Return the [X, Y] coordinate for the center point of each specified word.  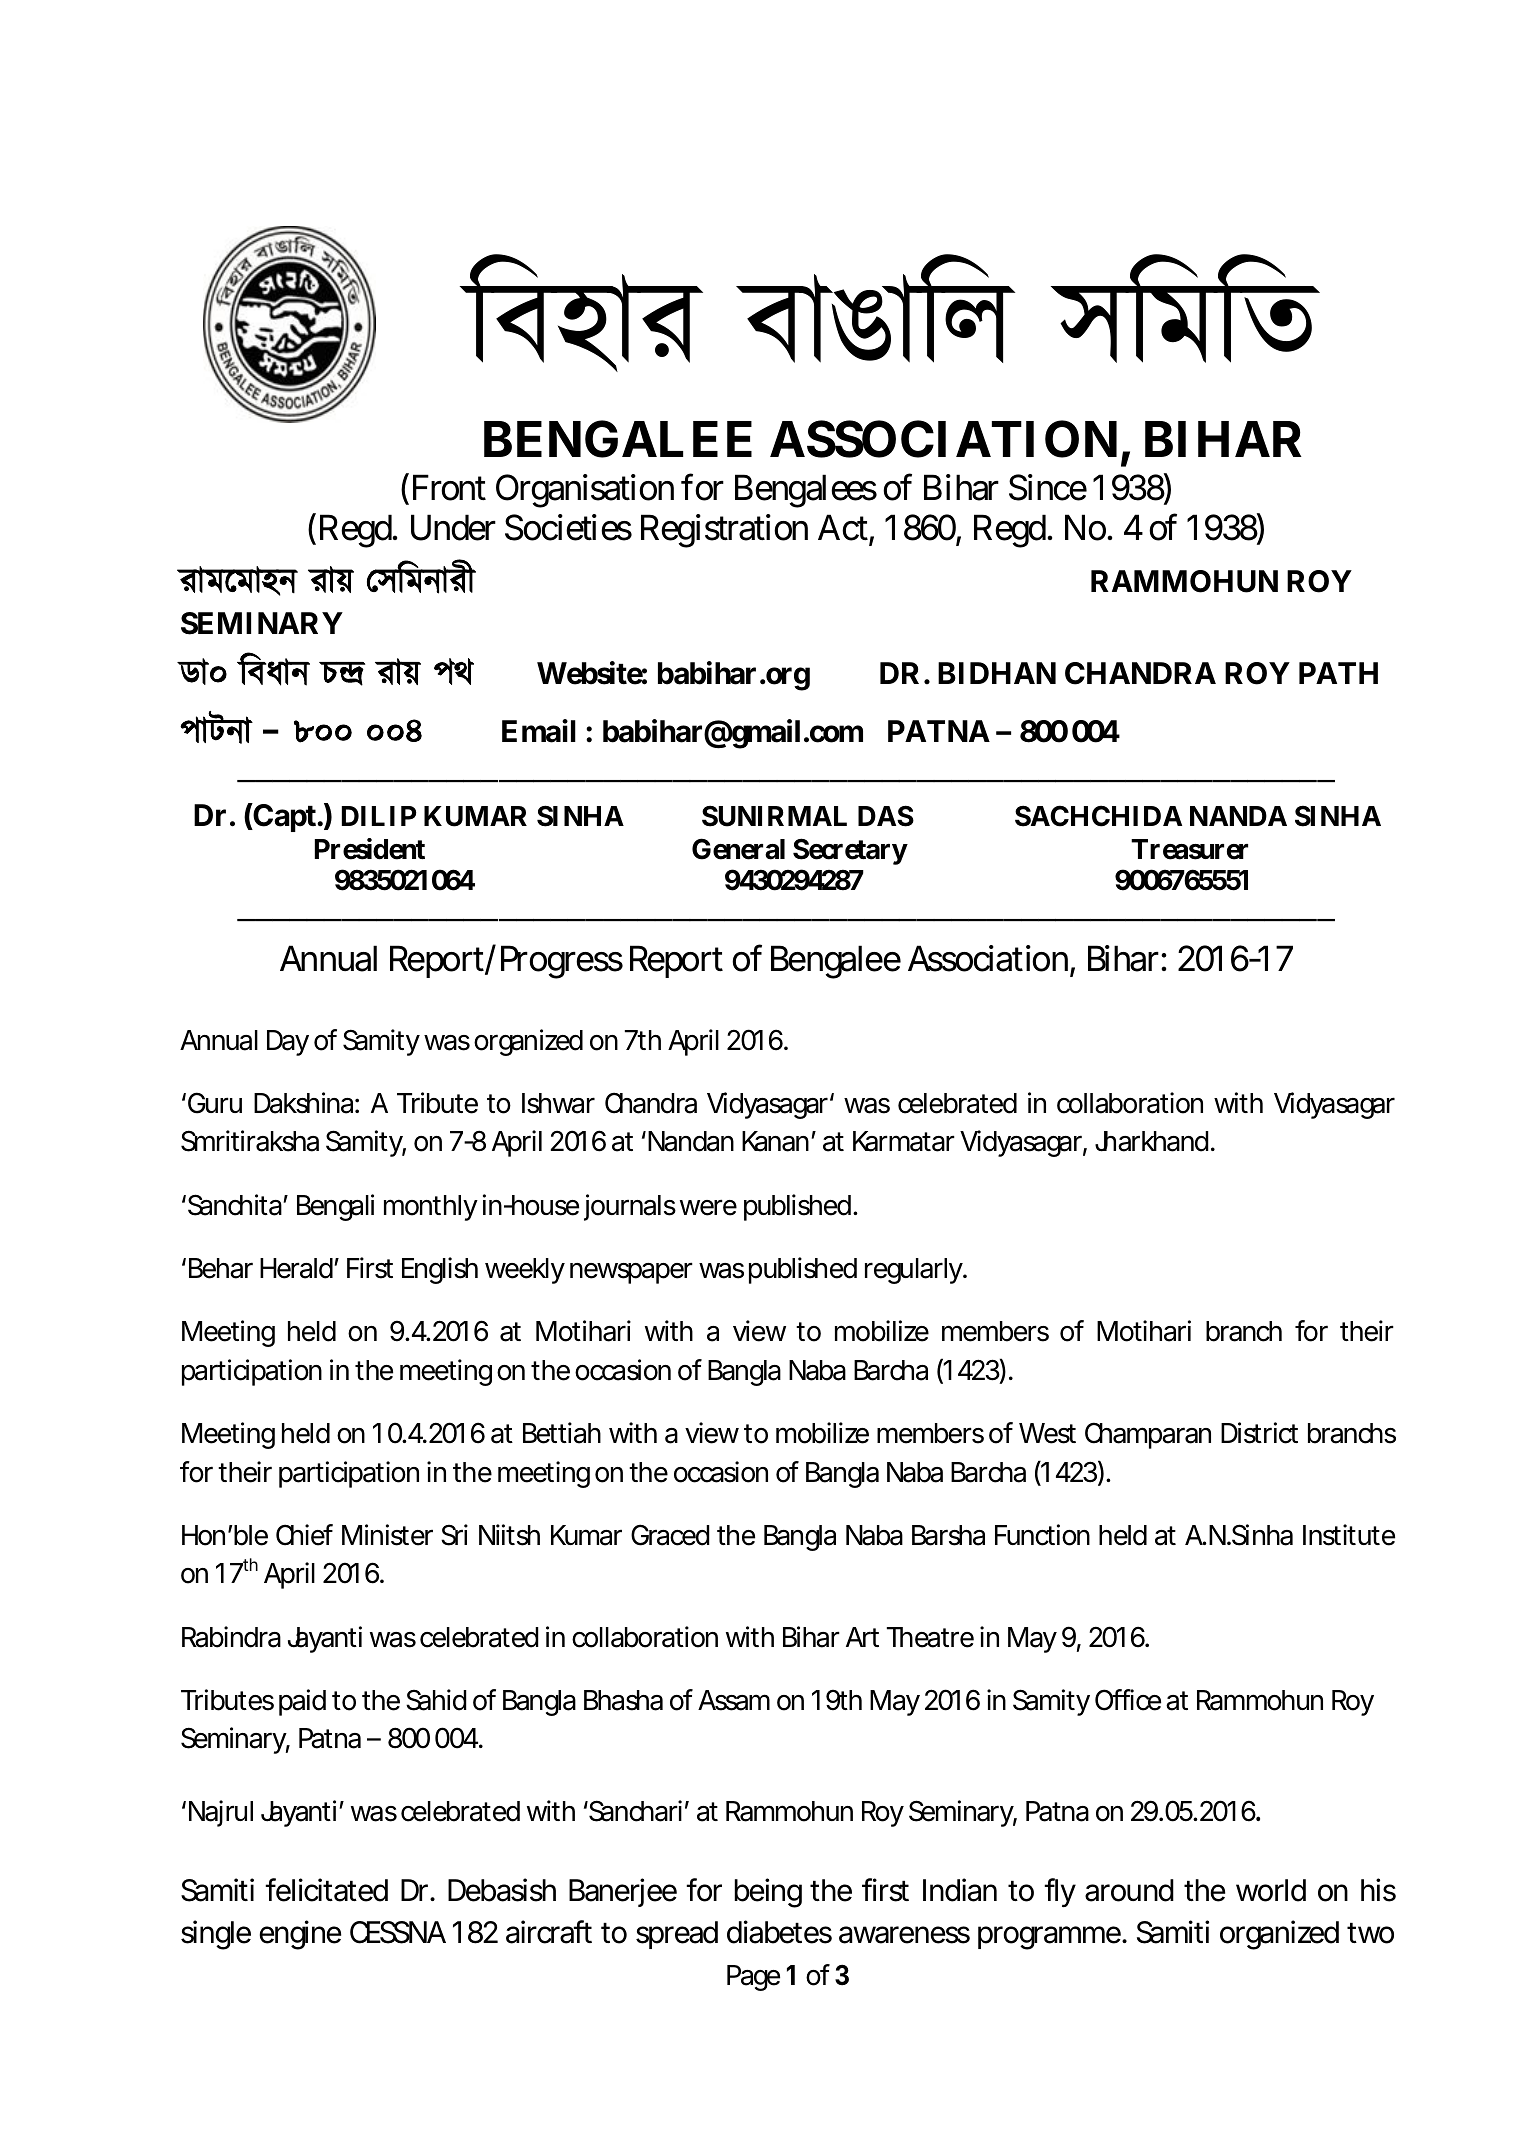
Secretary [850, 851]
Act [843, 527]
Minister [387, 1535]
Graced [670, 1535]
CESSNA [398, 1932]
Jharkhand [1152, 1141]
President [370, 849]
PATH [1338, 673]
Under [453, 527]
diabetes [779, 1932]
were [708, 1207]
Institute [1349, 1535]
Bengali [335, 1207]
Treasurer [1189, 849]
